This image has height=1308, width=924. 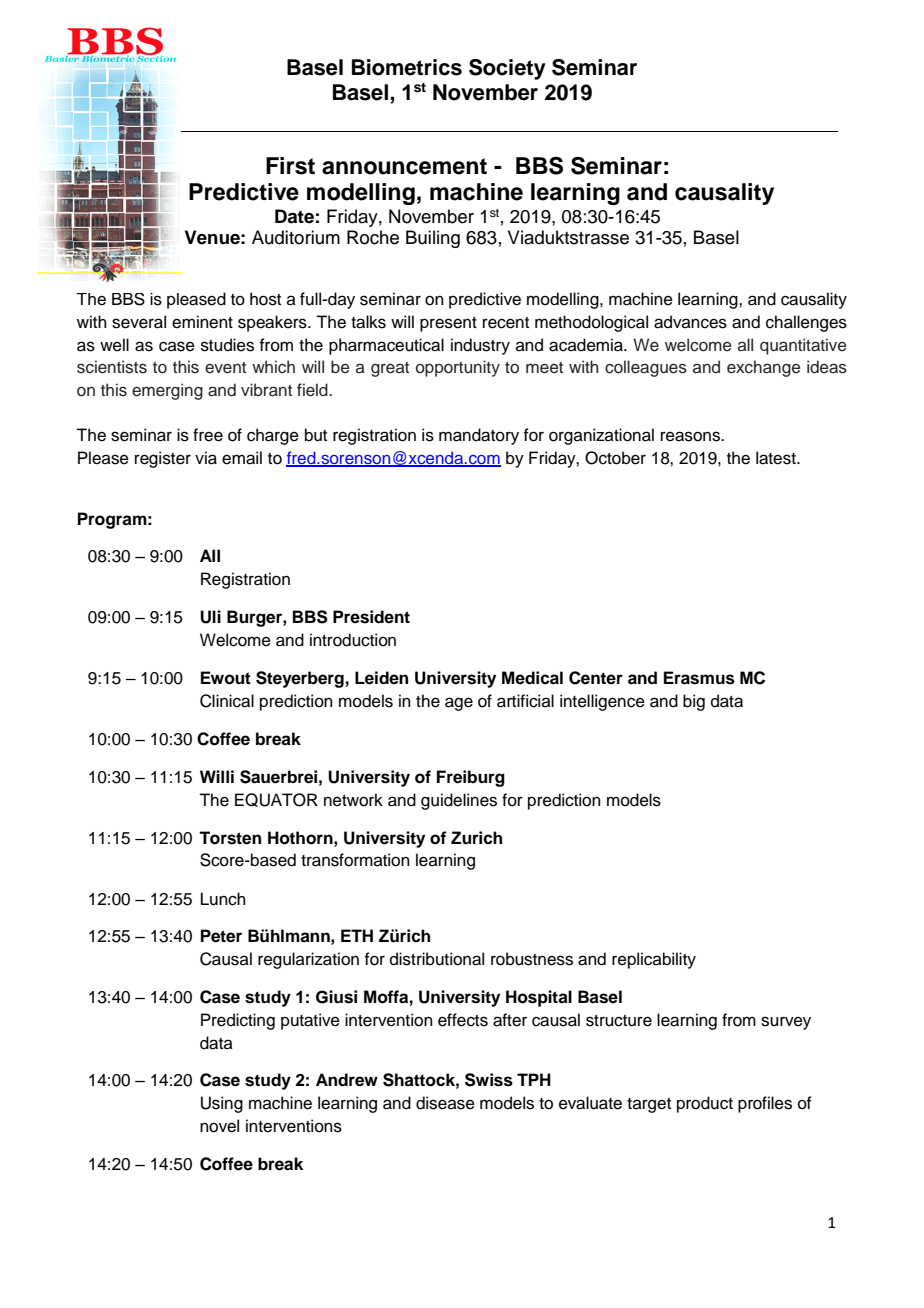 What do you see at coordinates (208, 435) in the image?
I see `free` at bounding box center [208, 435].
